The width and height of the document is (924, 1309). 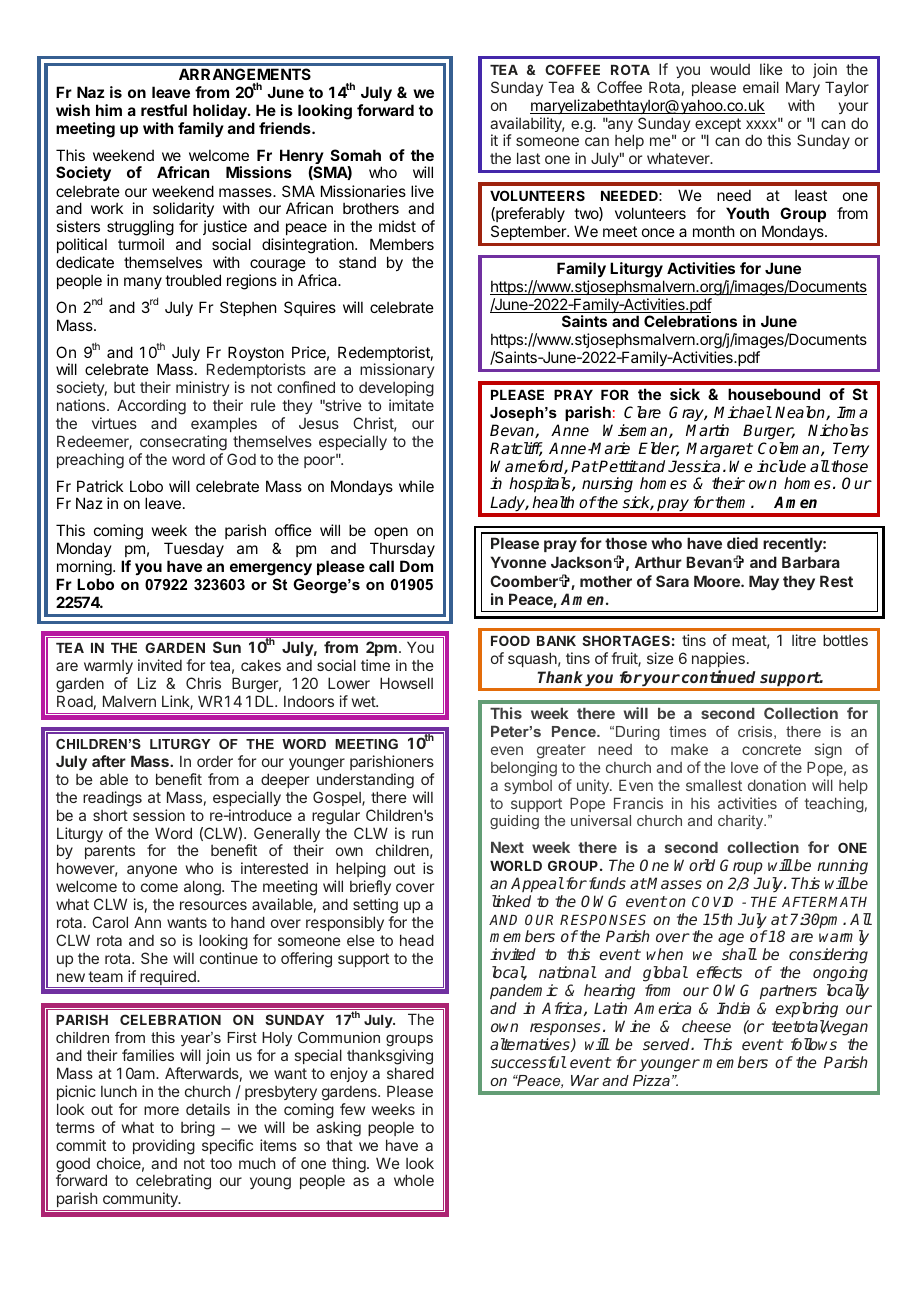 I want to click on guiding, so click(x=514, y=822).
